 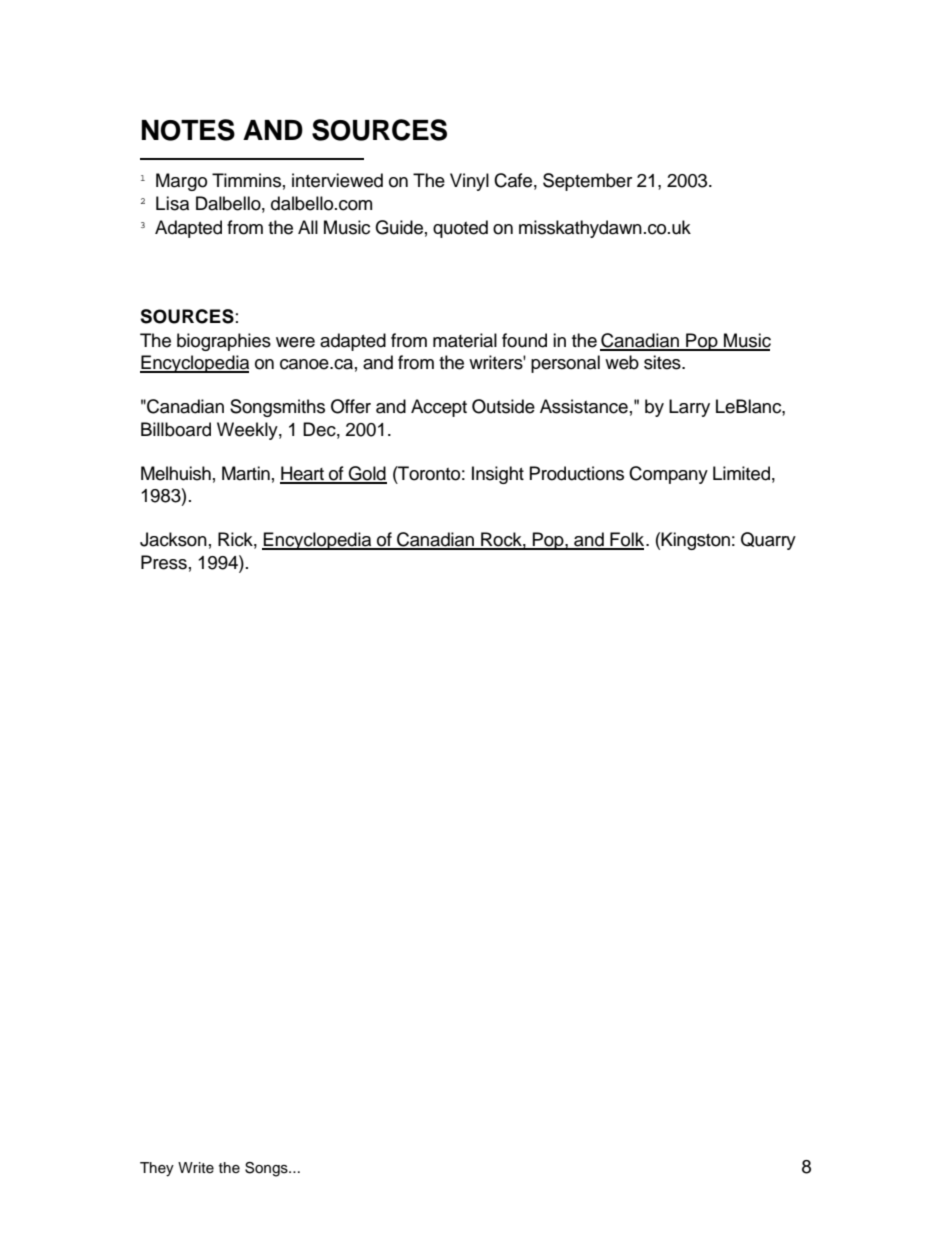 What do you see at coordinates (181, 182) in the document?
I see `Margo` at bounding box center [181, 182].
